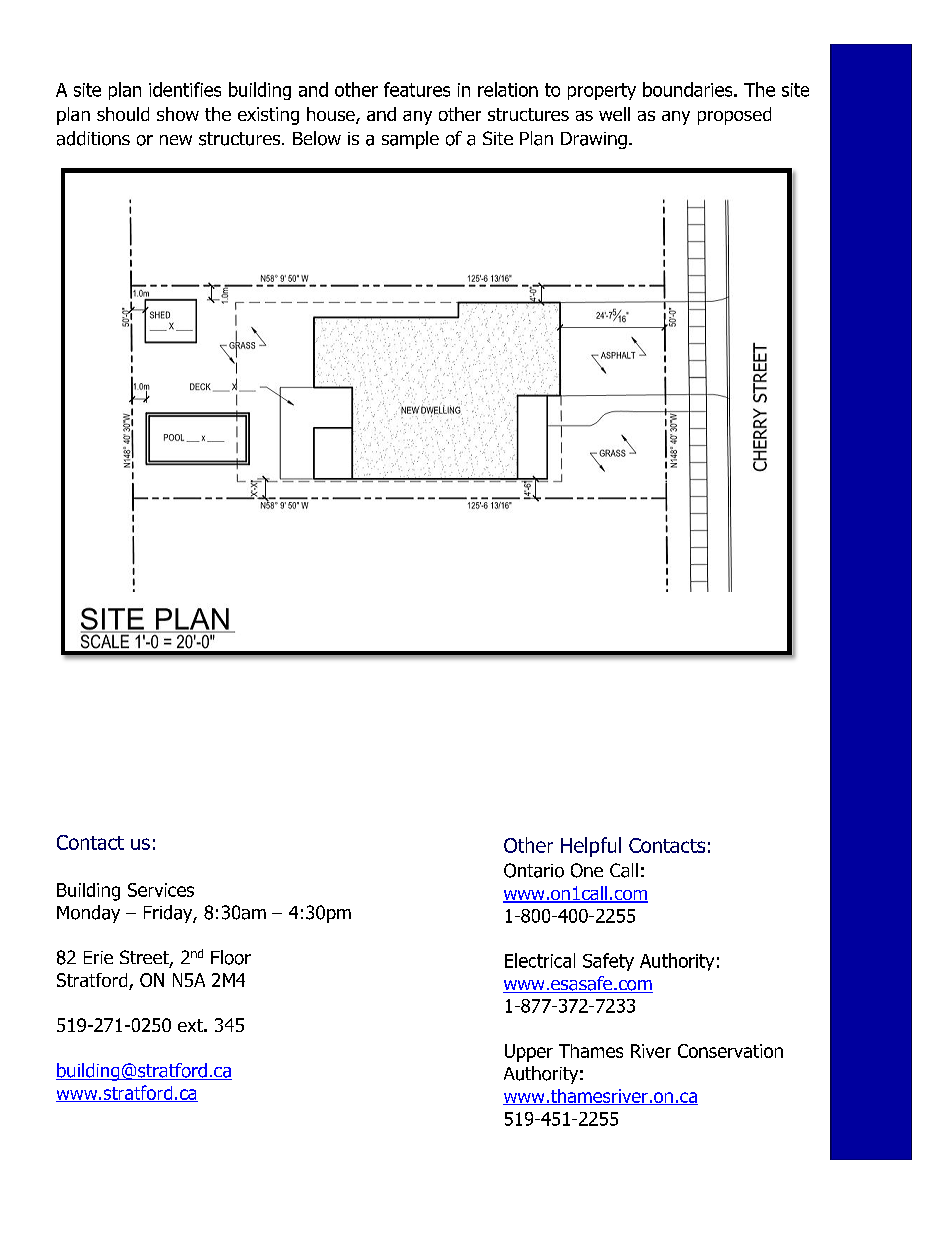 Image resolution: width=952 pixels, height=1233 pixels. What do you see at coordinates (178, 114) in the screenshot?
I see `show` at bounding box center [178, 114].
